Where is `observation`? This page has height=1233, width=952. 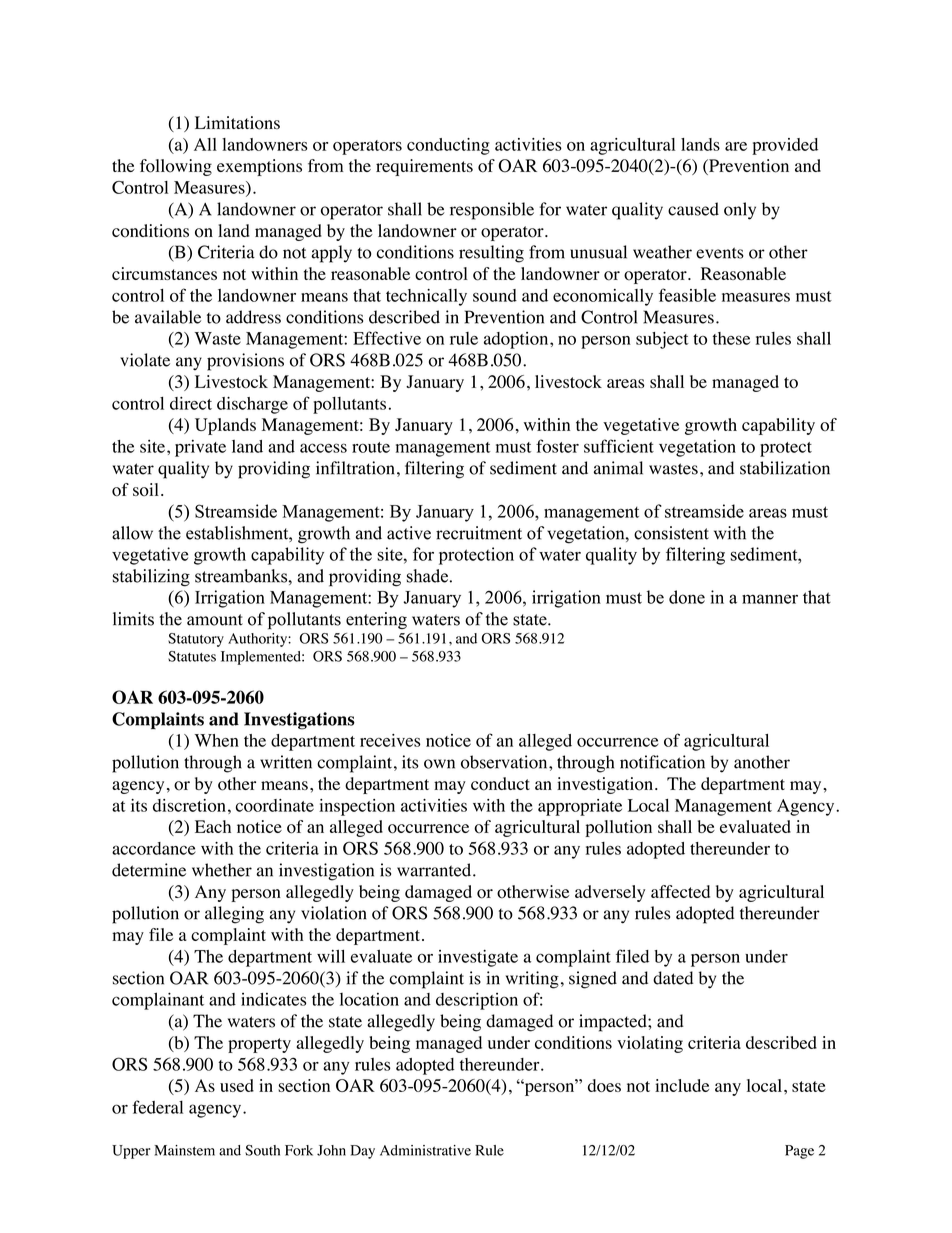 observation is located at coordinates (505, 762).
